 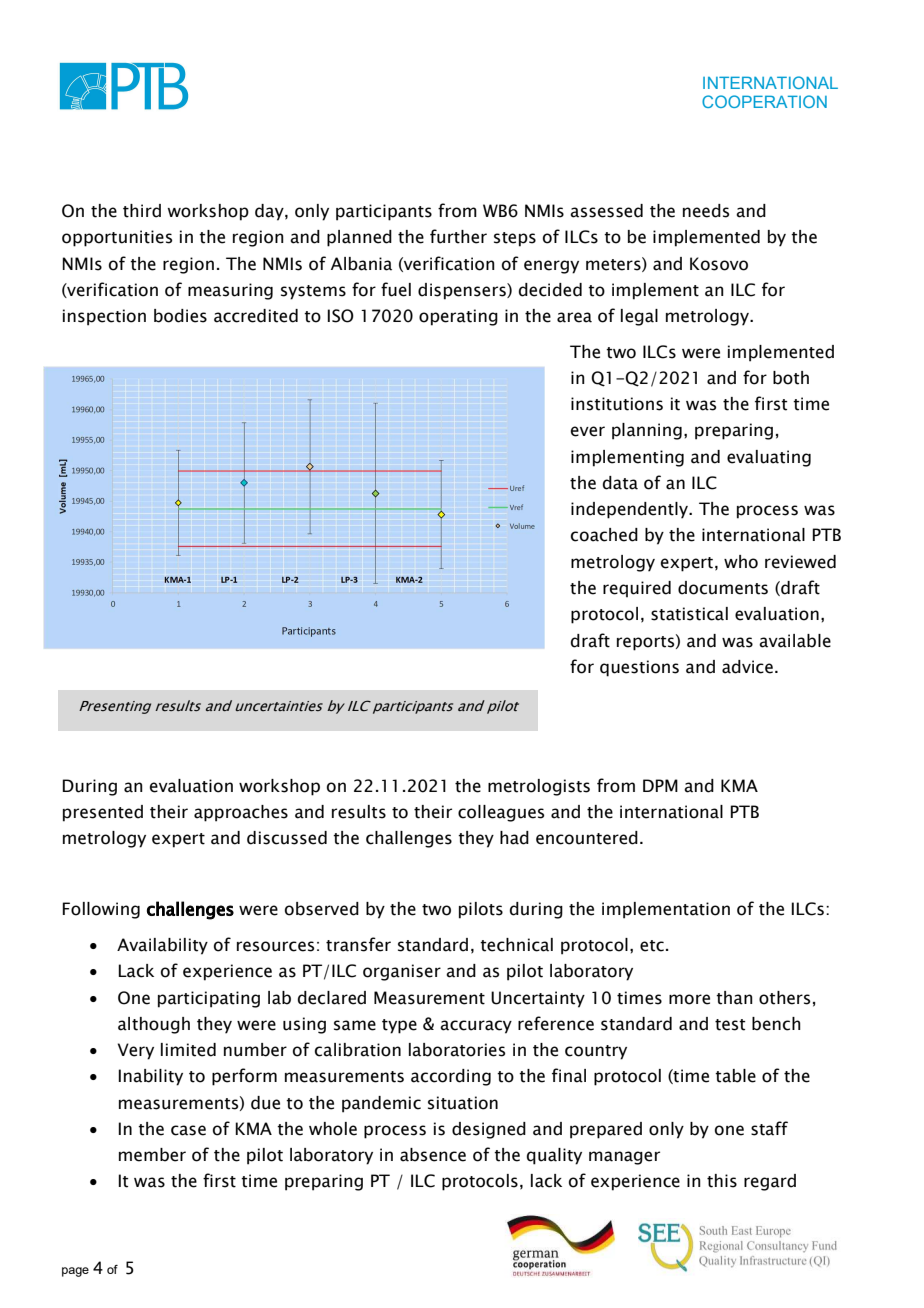 I want to click on presented, so click(x=103, y=813).
